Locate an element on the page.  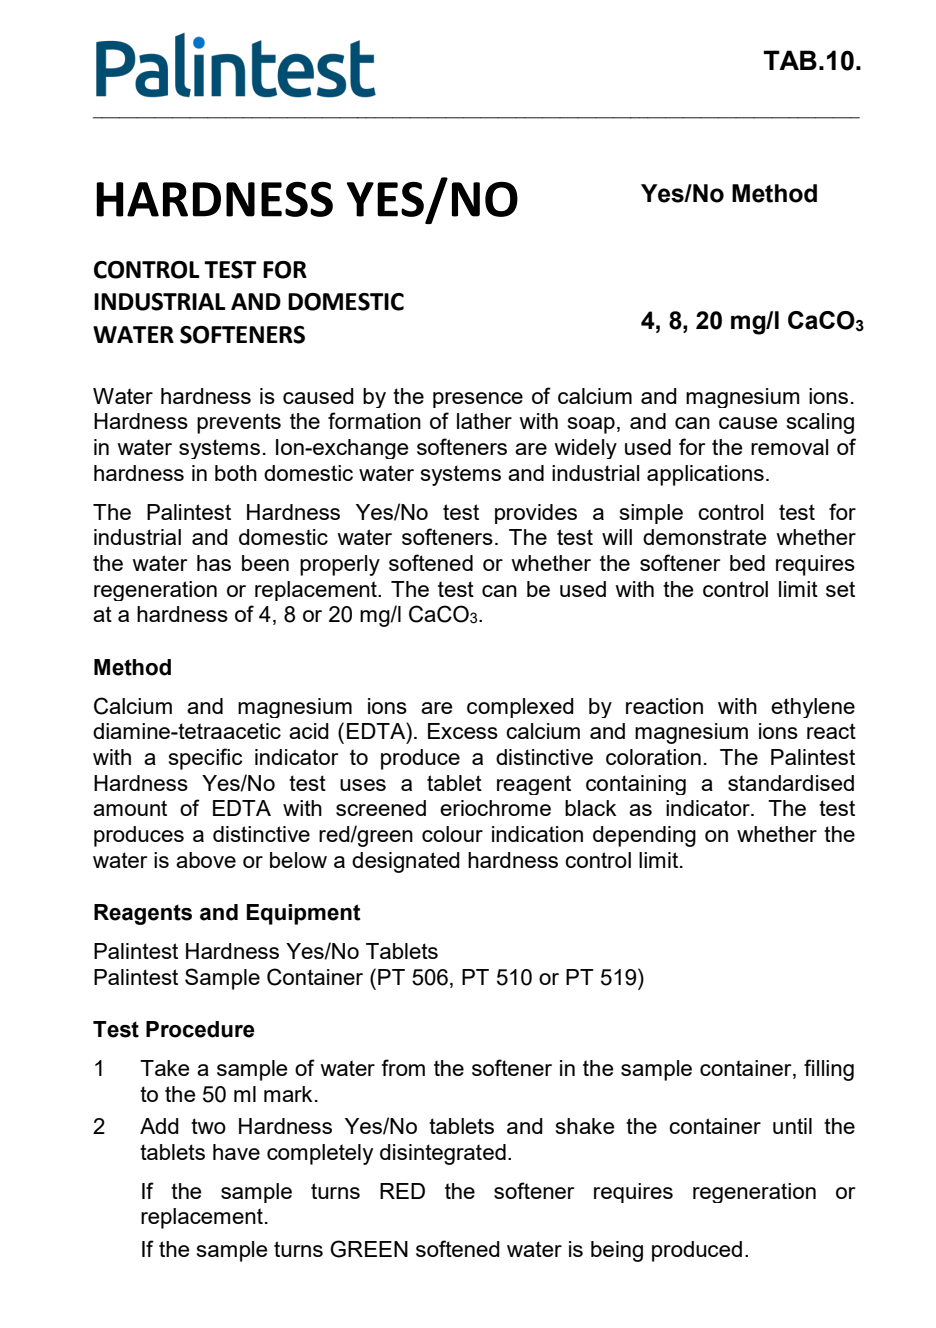
removal is located at coordinates (789, 447).
